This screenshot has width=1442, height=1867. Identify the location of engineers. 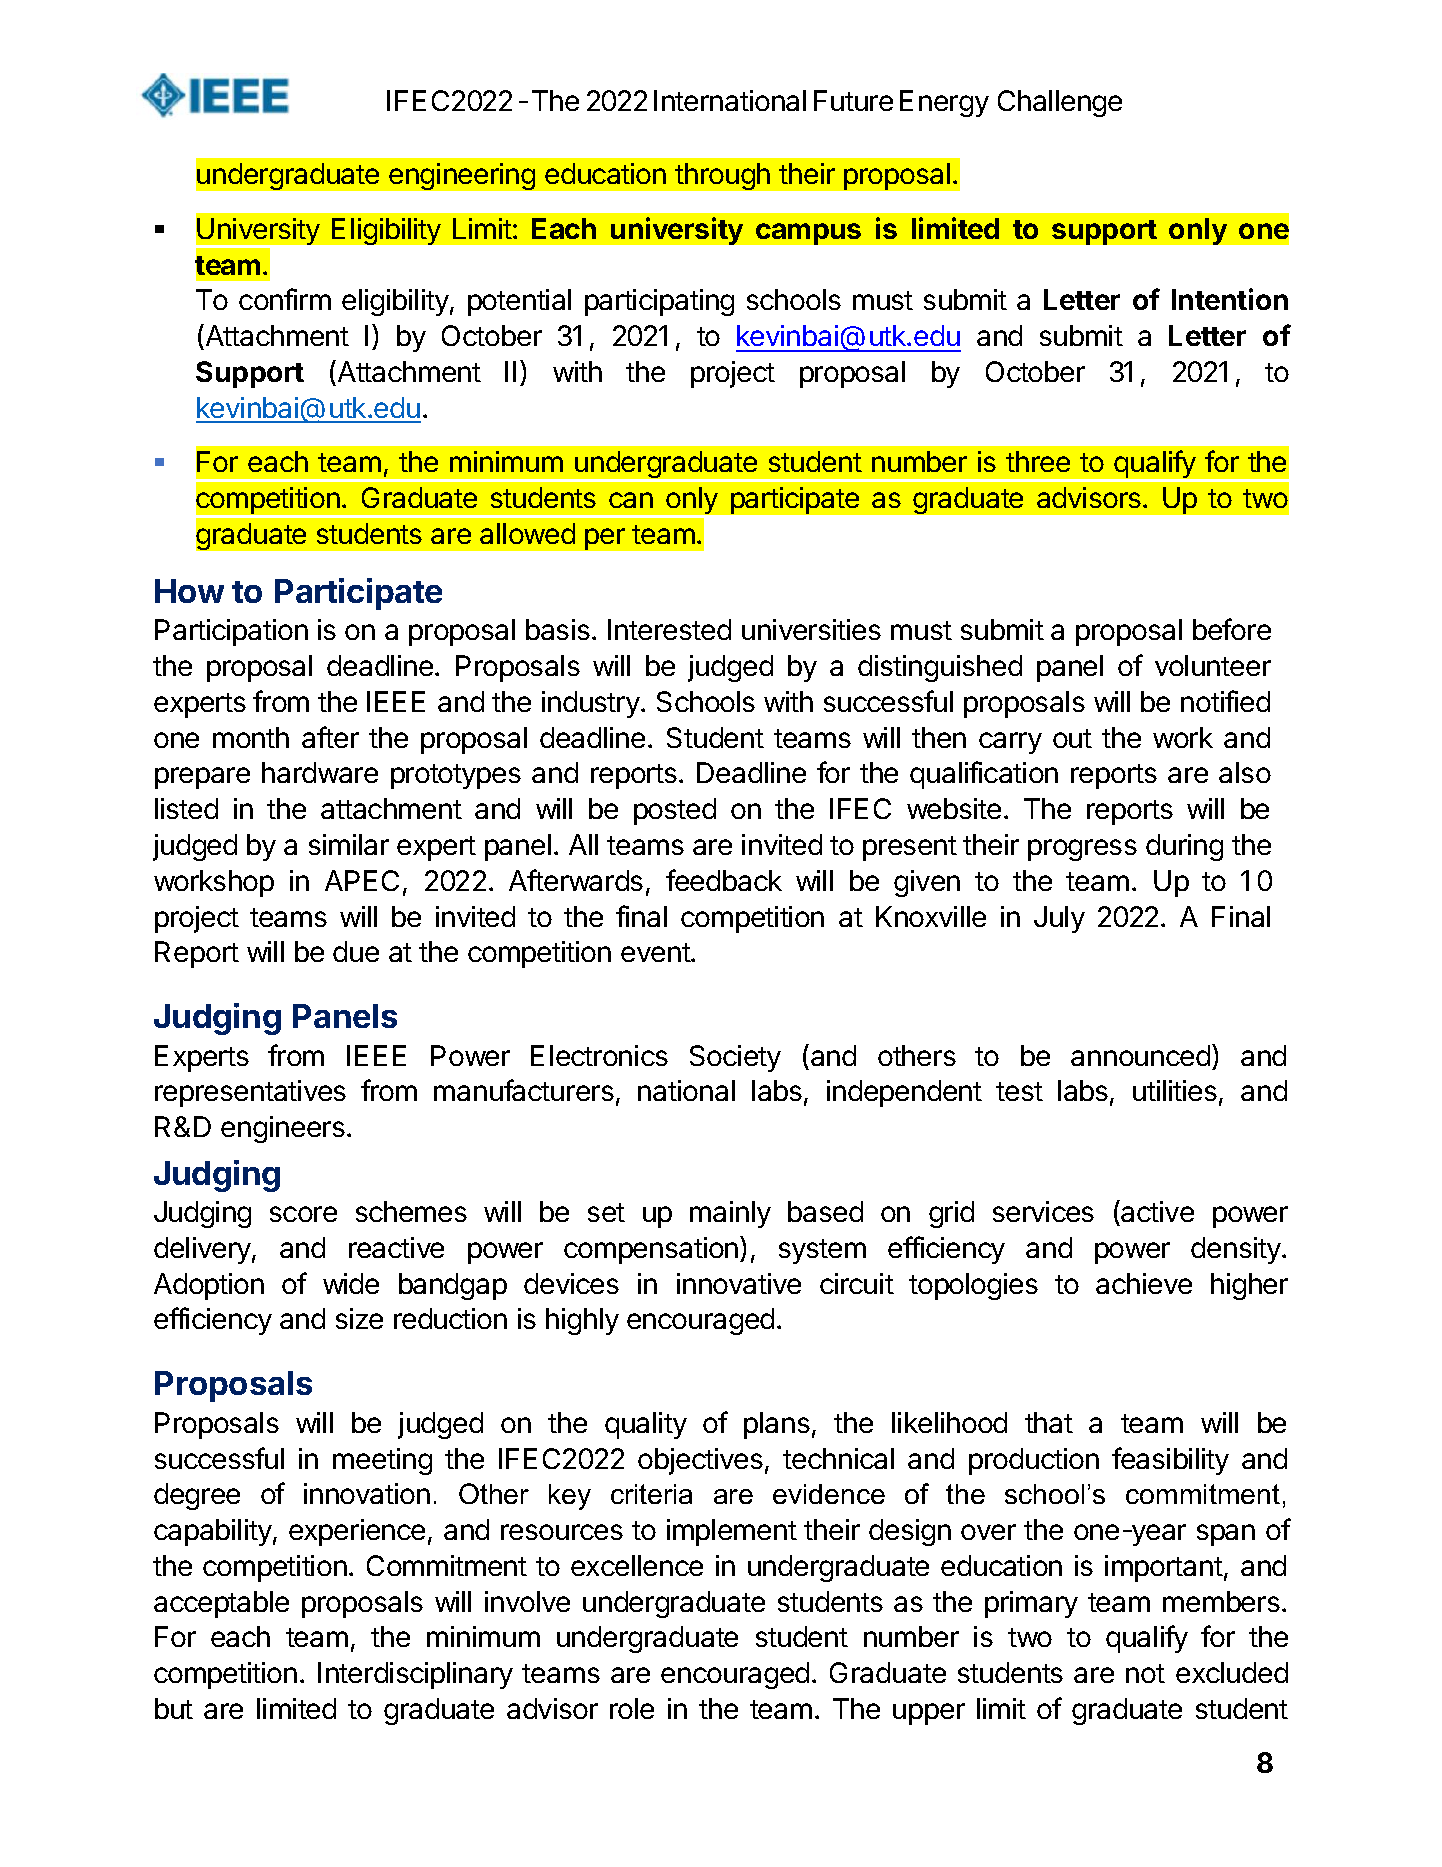
(283, 1129).
